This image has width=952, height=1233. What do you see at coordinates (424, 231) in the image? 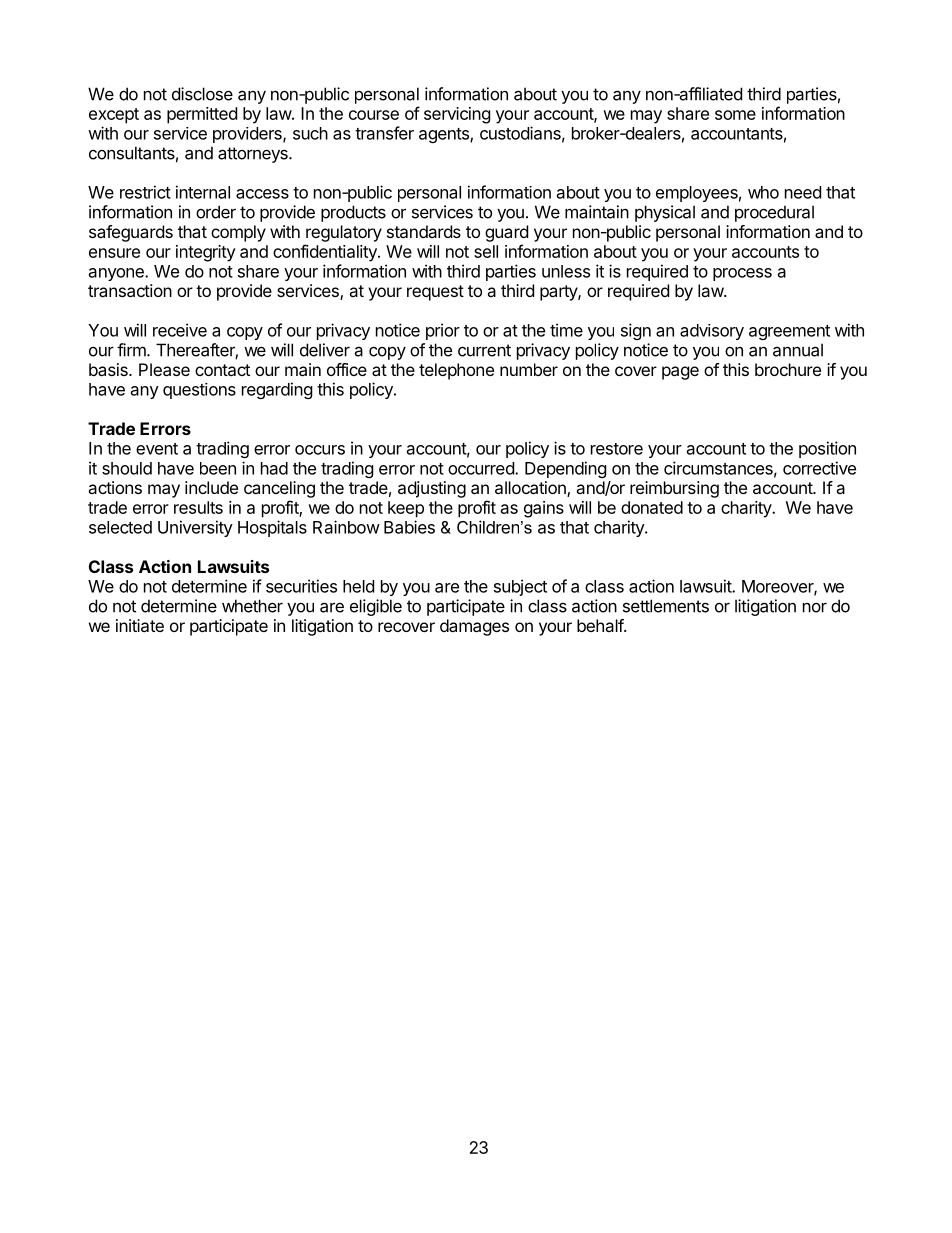
I see `standards` at bounding box center [424, 231].
